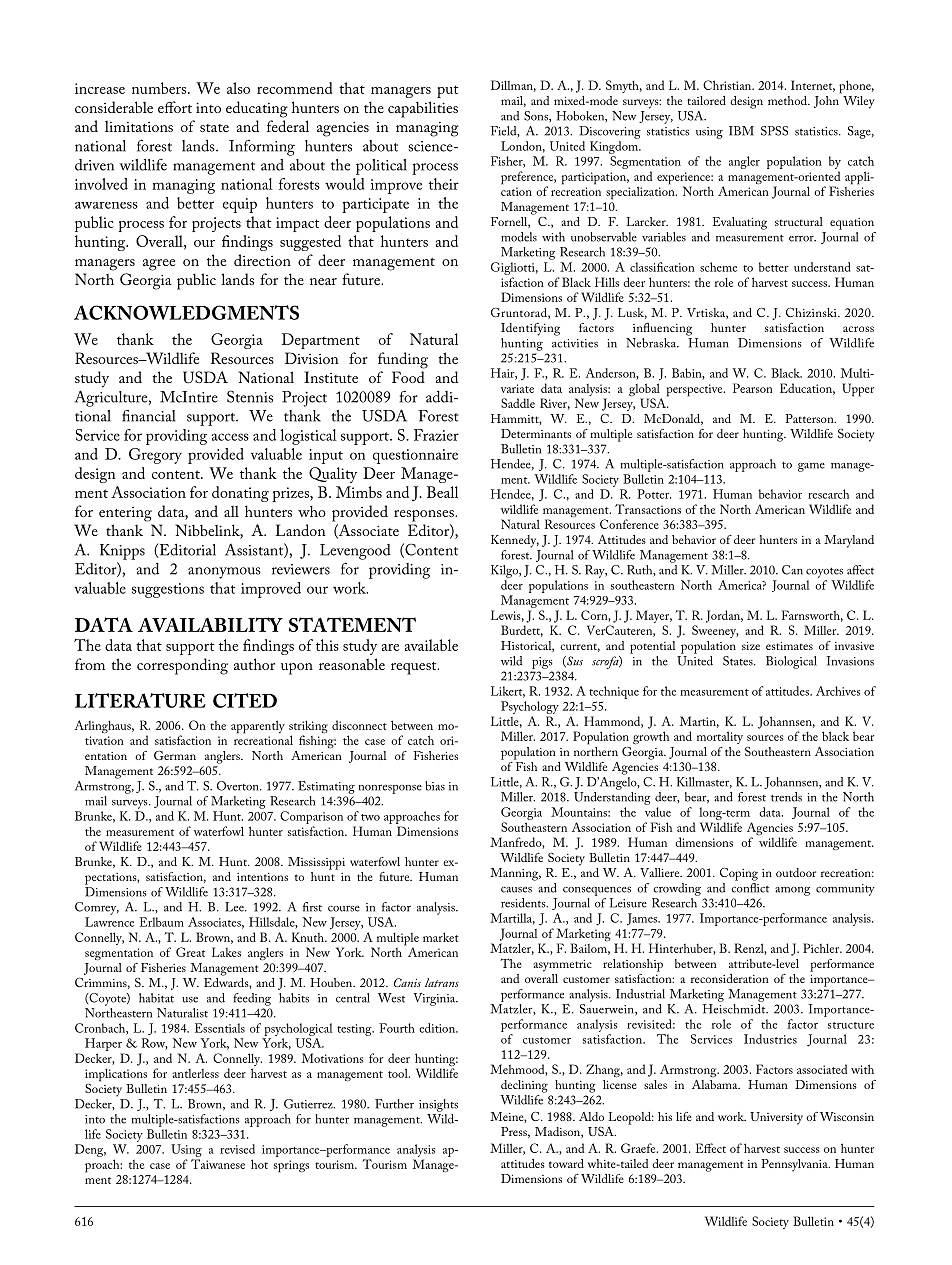 This screenshot has width=952, height=1265. What do you see at coordinates (218, 1164) in the screenshot?
I see `Taiwanese` at bounding box center [218, 1164].
